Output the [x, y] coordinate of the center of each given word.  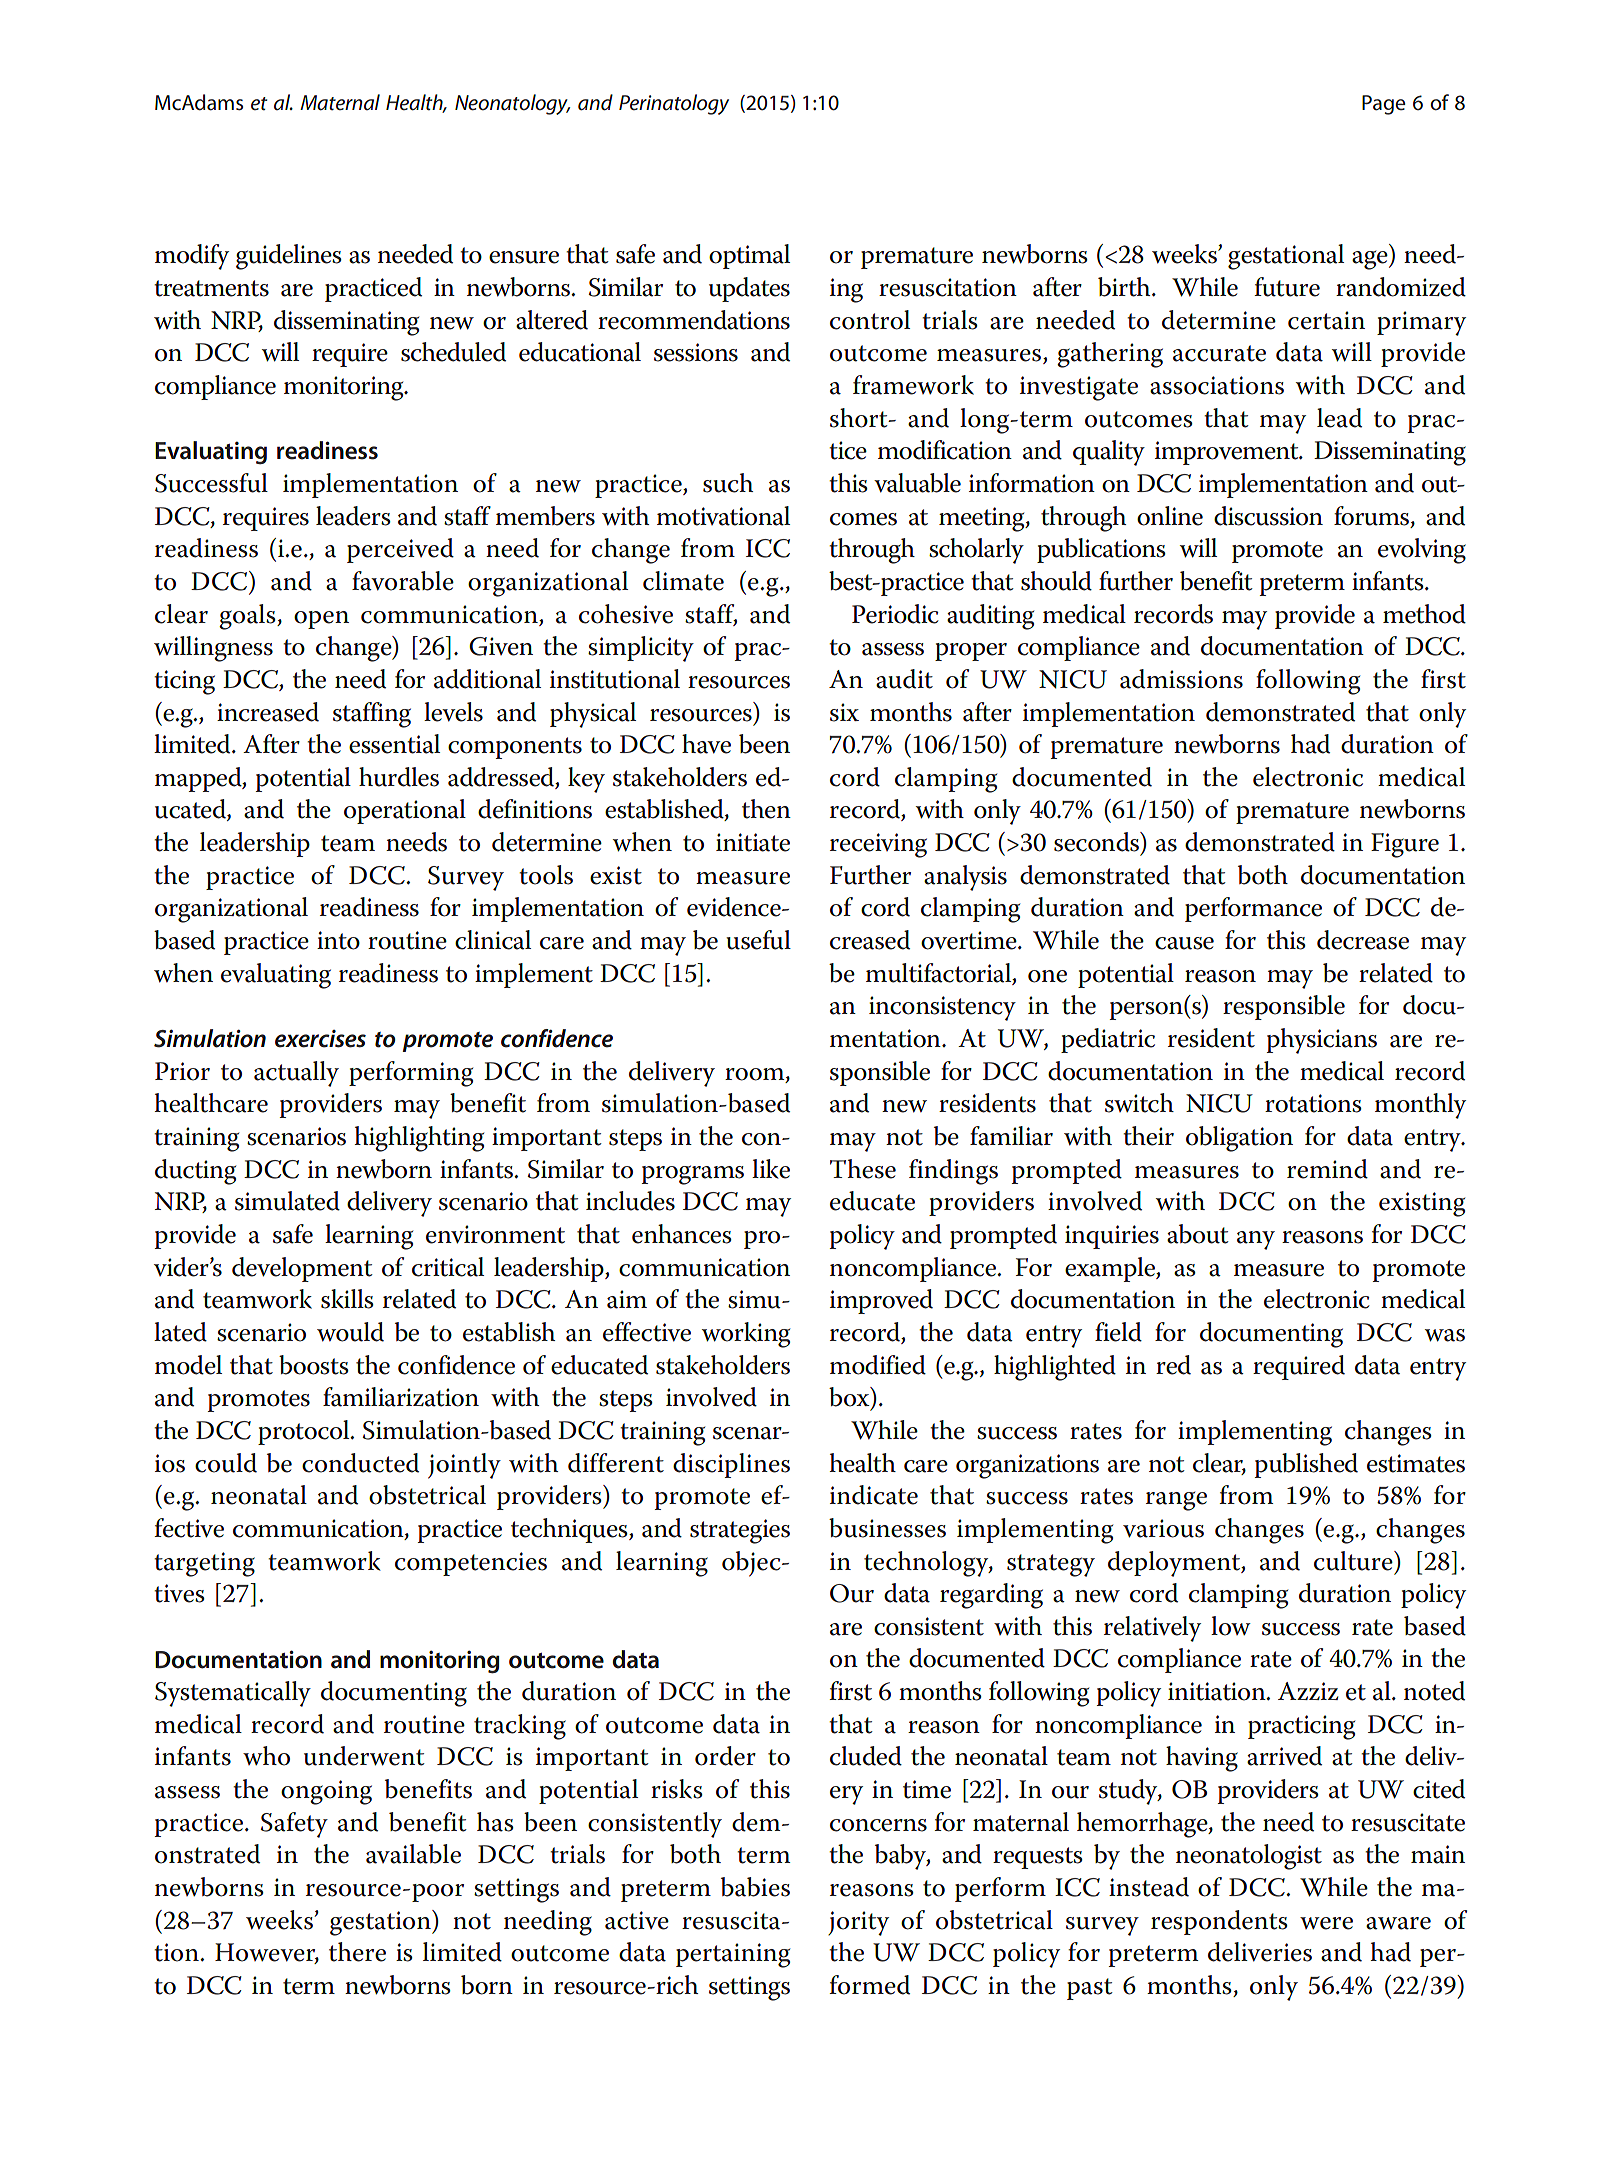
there [357, 1952]
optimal [749, 256]
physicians [1322, 1041]
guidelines [289, 257]
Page [1383, 105]
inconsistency [942, 1008]
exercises [320, 1039]
